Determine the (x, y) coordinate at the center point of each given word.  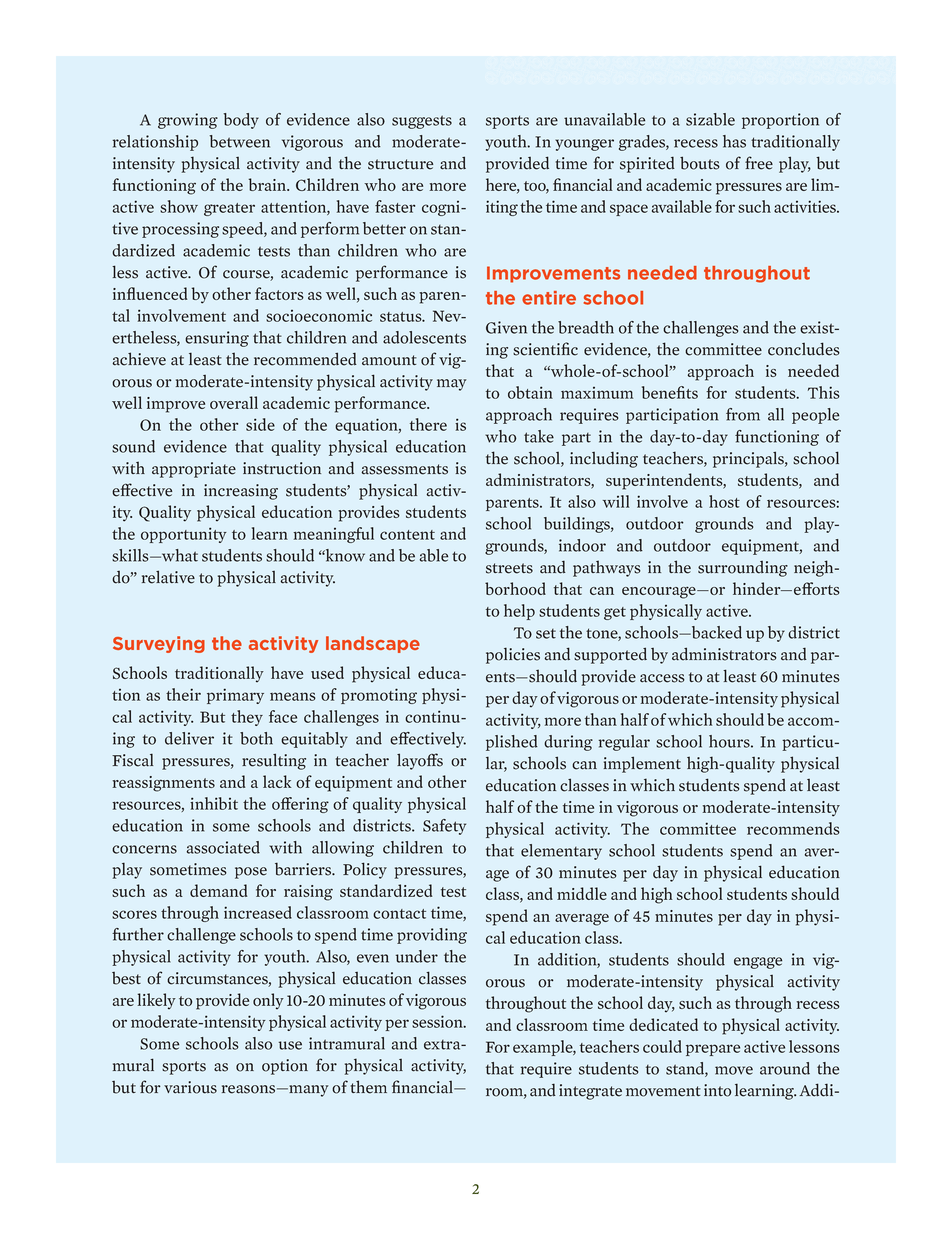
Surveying (159, 644)
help (519, 612)
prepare (713, 1050)
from (743, 414)
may (452, 385)
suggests (422, 122)
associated (223, 847)
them (369, 1087)
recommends (793, 828)
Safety (444, 827)
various (190, 1087)
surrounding (743, 569)
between (239, 141)
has (734, 141)
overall (234, 402)
